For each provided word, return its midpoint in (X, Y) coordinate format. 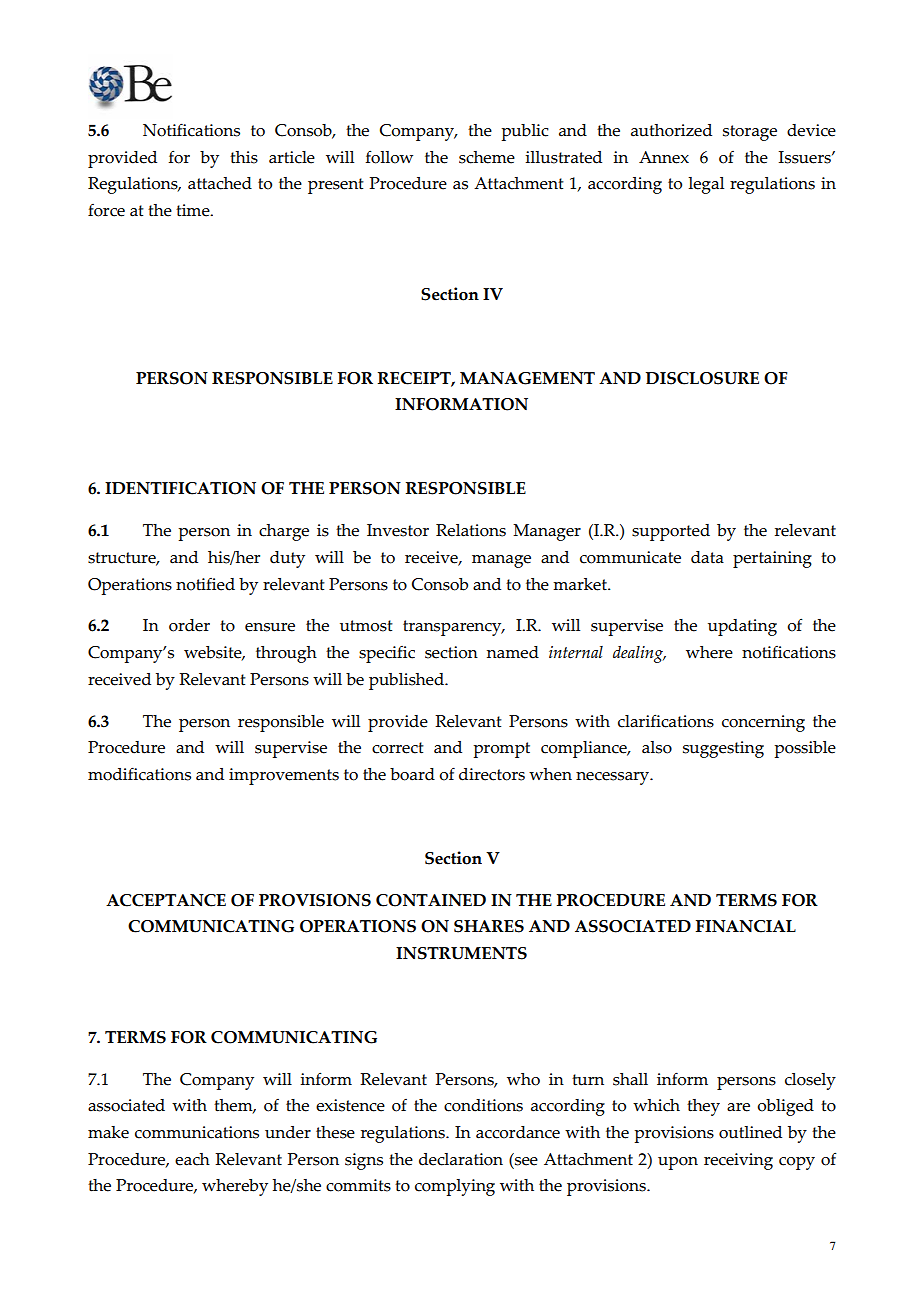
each (192, 1159)
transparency (453, 628)
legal (706, 185)
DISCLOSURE (702, 378)
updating (742, 627)
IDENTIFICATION (180, 488)
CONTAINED (431, 900)
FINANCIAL (746, 926)
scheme (487, 157)
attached (220, 183)
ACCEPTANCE (166, 900)
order (189, 625)
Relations (471, 530)
